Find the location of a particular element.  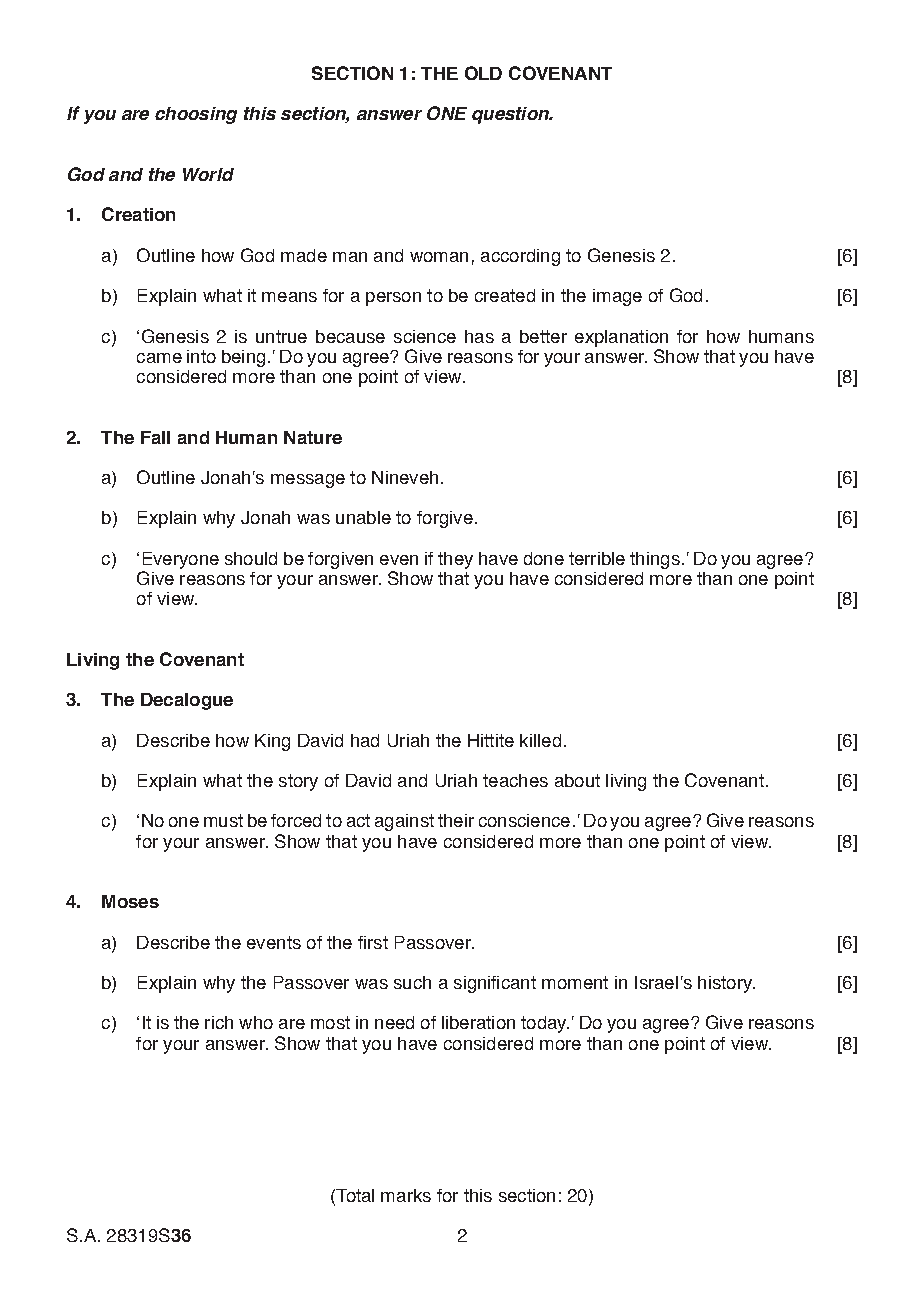

Fall is located at coordinates (155, 437).
